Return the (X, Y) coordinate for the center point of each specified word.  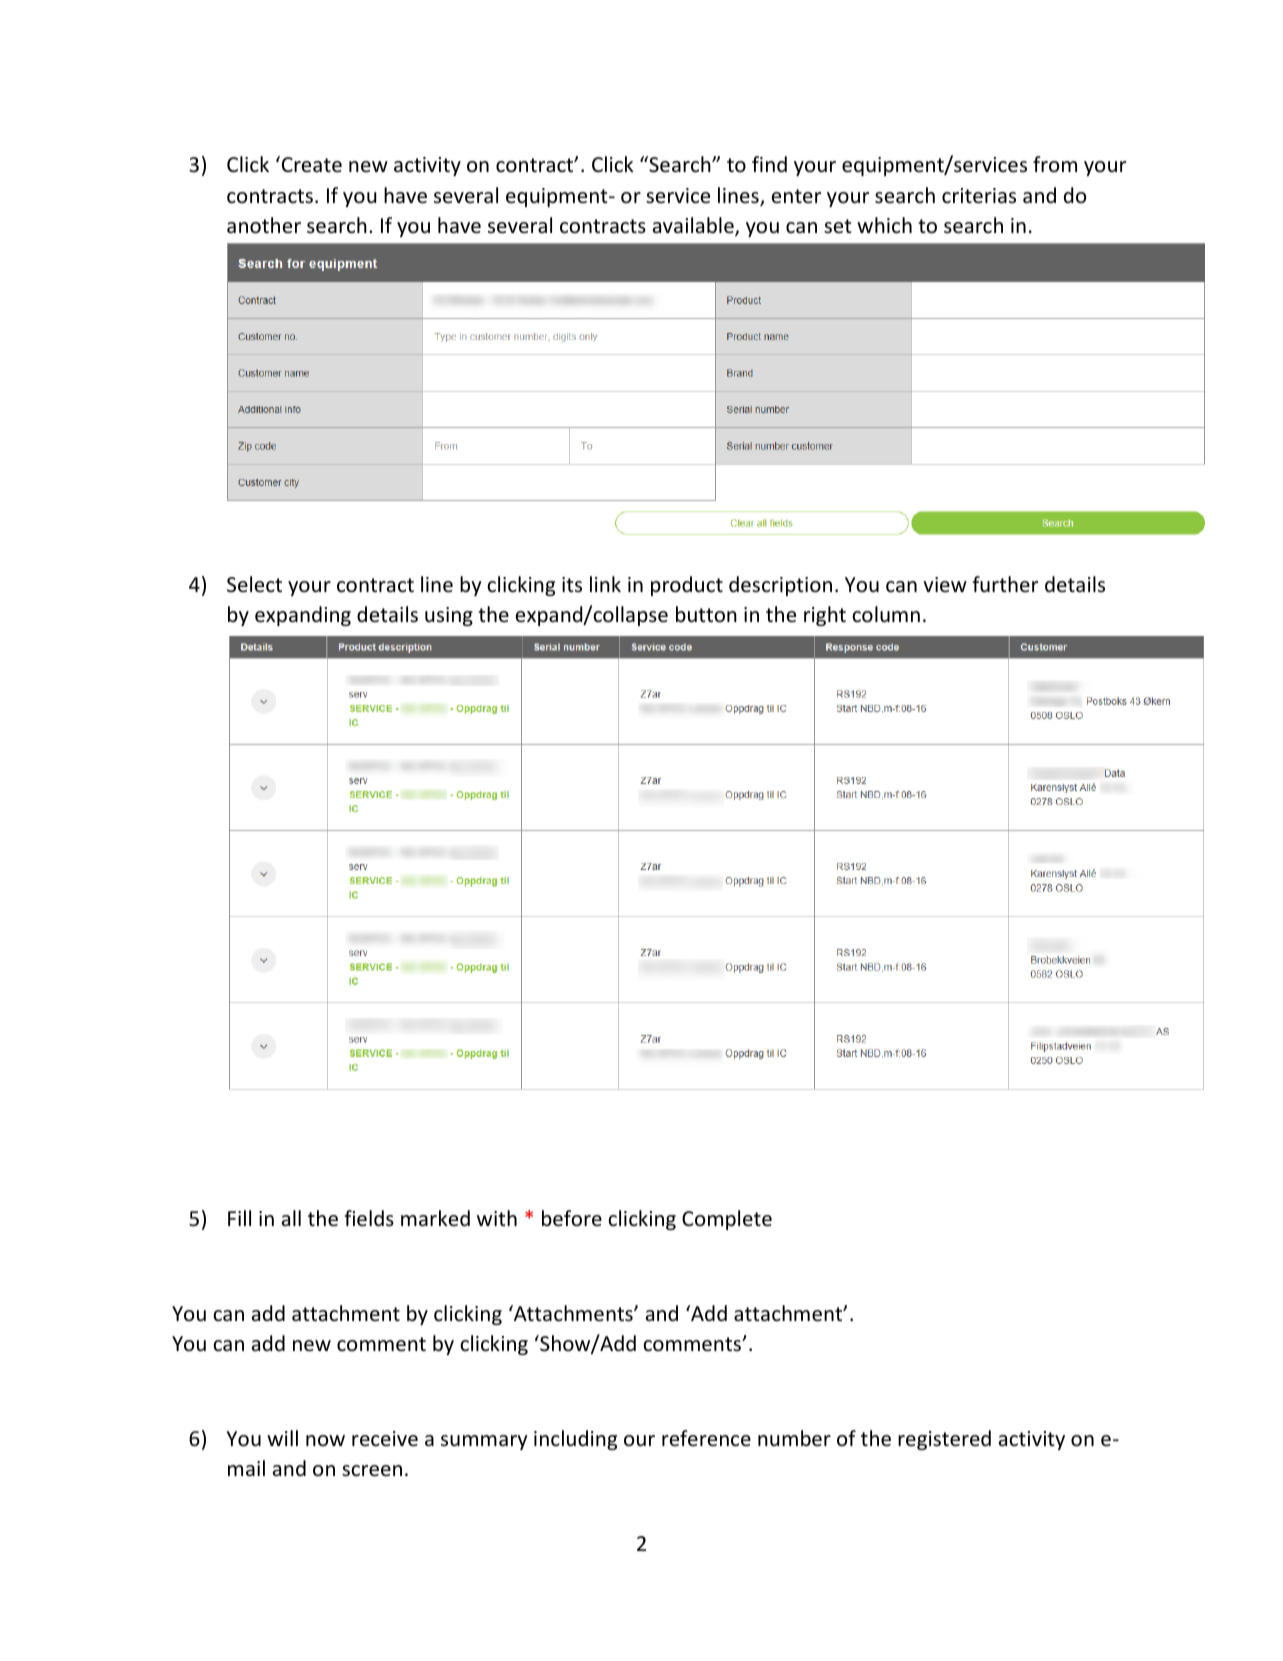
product (687, 586)
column (886, 614)
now (325, 1440)
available (694, 226)
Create (310, 164)
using (449, 616)
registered (944, 1440)
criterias (979, 196)
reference (706, 1438)
